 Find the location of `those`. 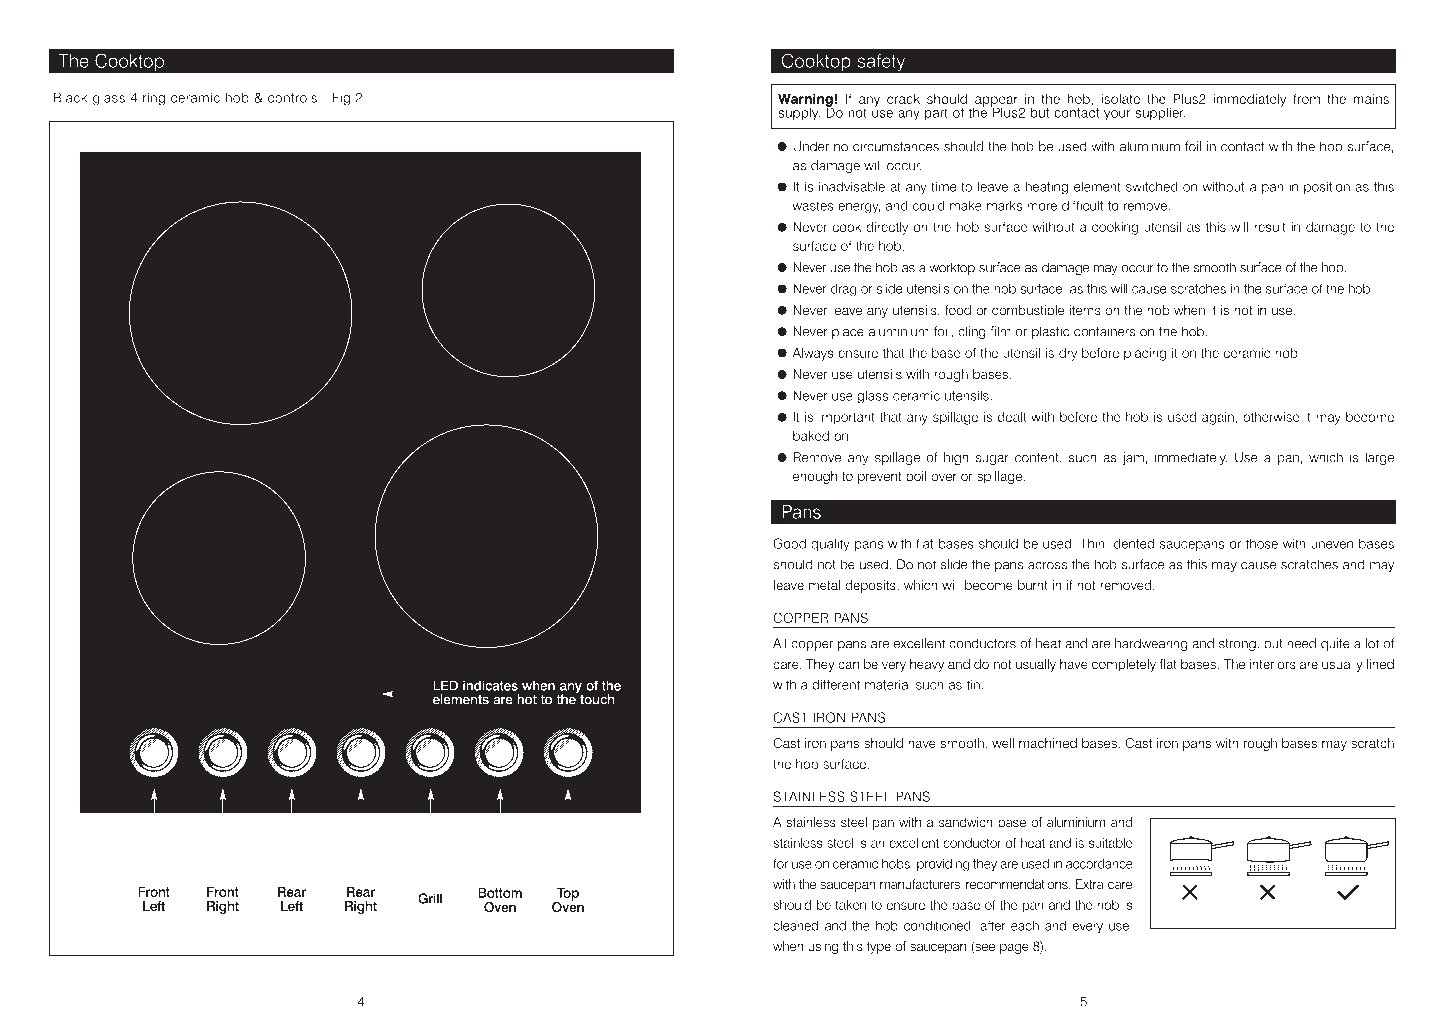

those is located at coordinates (1262, 543).
